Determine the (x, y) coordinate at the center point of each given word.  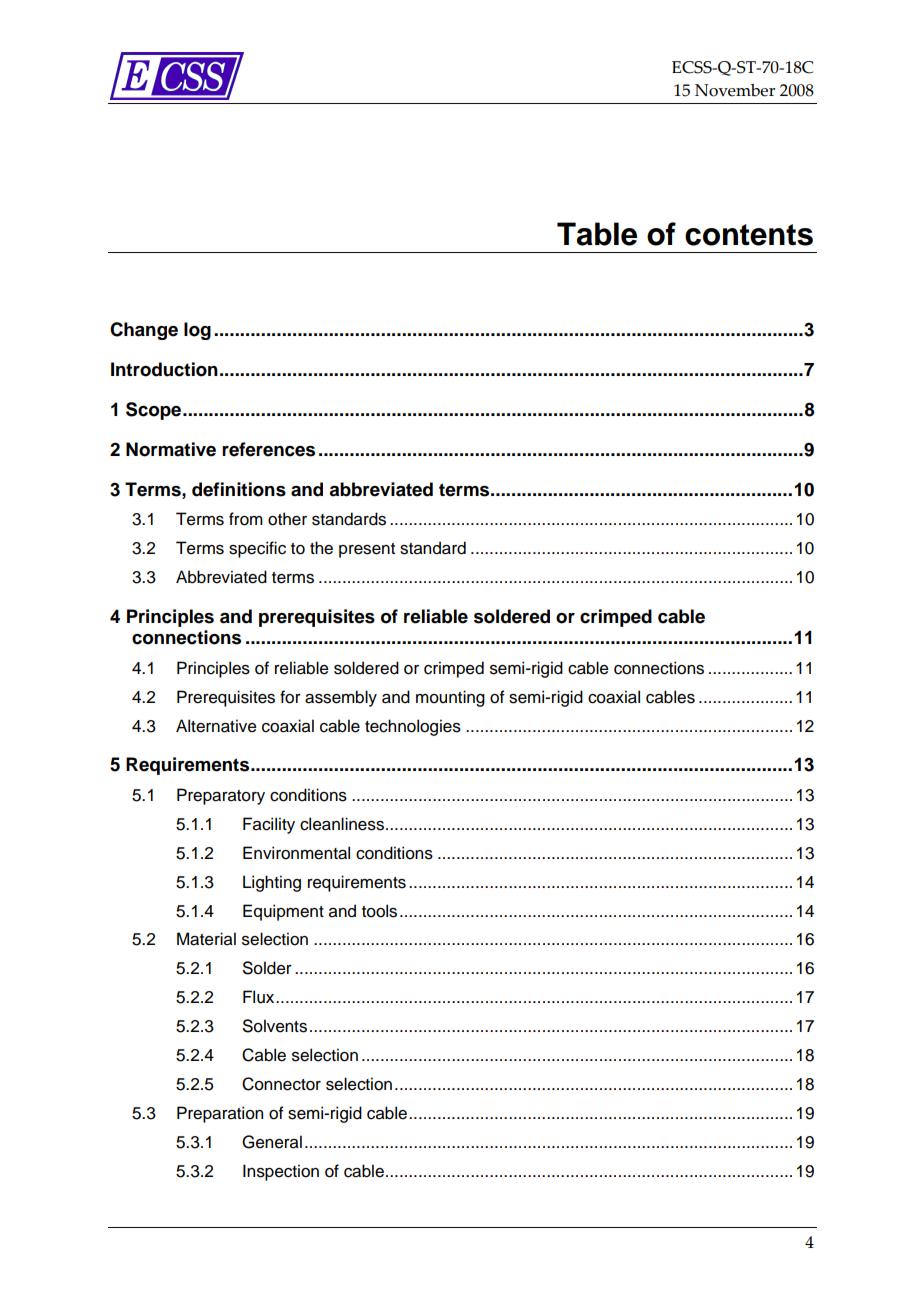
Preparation (220, 1114)
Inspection (281, 1172)
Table (597, 234)
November (735, 90)
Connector (281, 1084)
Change (144, 331)
